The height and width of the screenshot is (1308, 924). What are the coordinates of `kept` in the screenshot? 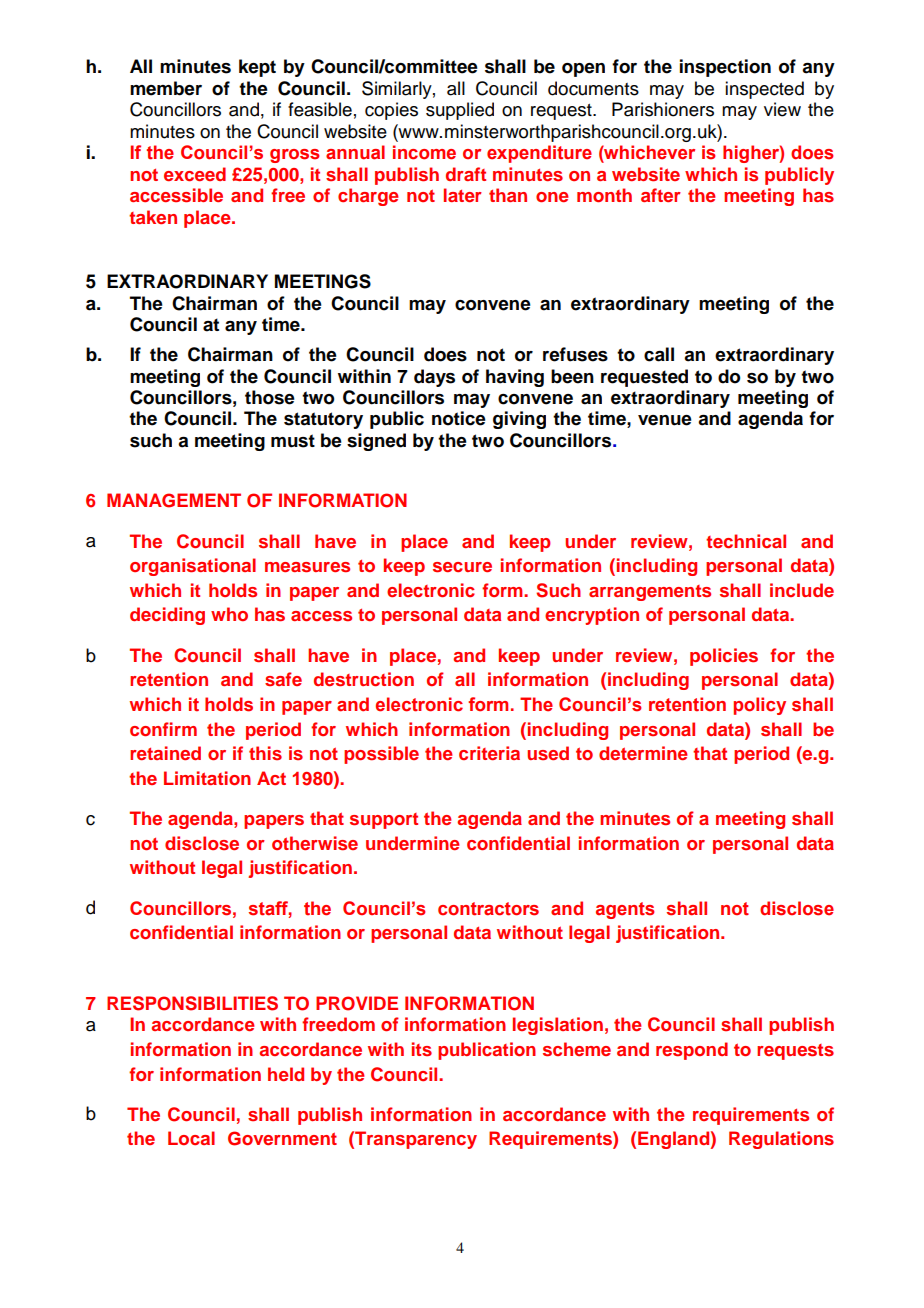 It's located at (257, 68).
